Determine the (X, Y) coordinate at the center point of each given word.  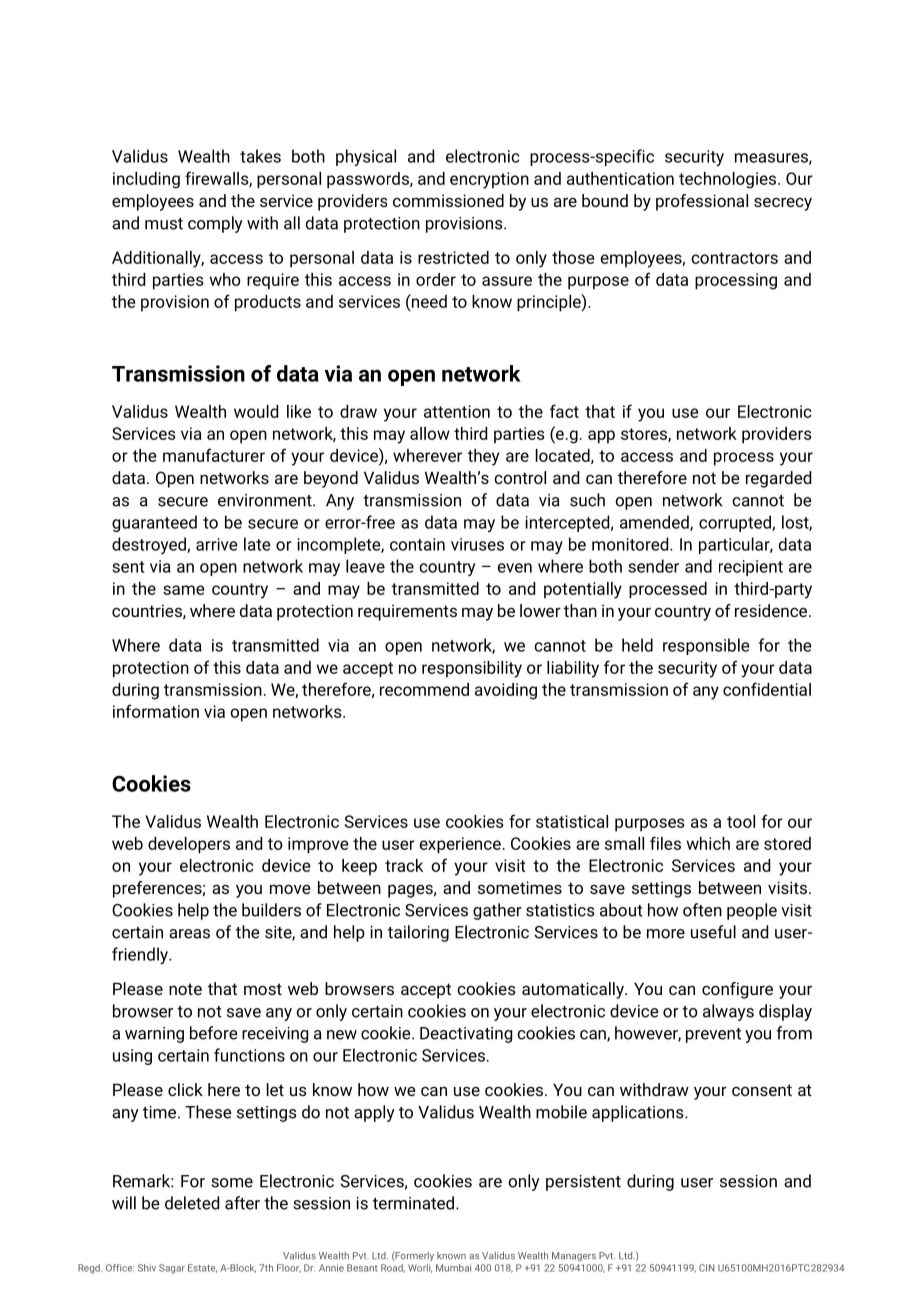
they (483, 457)
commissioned (448, 200)
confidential (767, 689)
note (185, 989)
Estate (202, 1268)
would (256, 411)
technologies (729, 180)
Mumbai (453, 1268)
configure (737, 990)
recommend (424, 689)
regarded (778, 479)
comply (215, 224)
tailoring (418, 933)
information (156, 711)
